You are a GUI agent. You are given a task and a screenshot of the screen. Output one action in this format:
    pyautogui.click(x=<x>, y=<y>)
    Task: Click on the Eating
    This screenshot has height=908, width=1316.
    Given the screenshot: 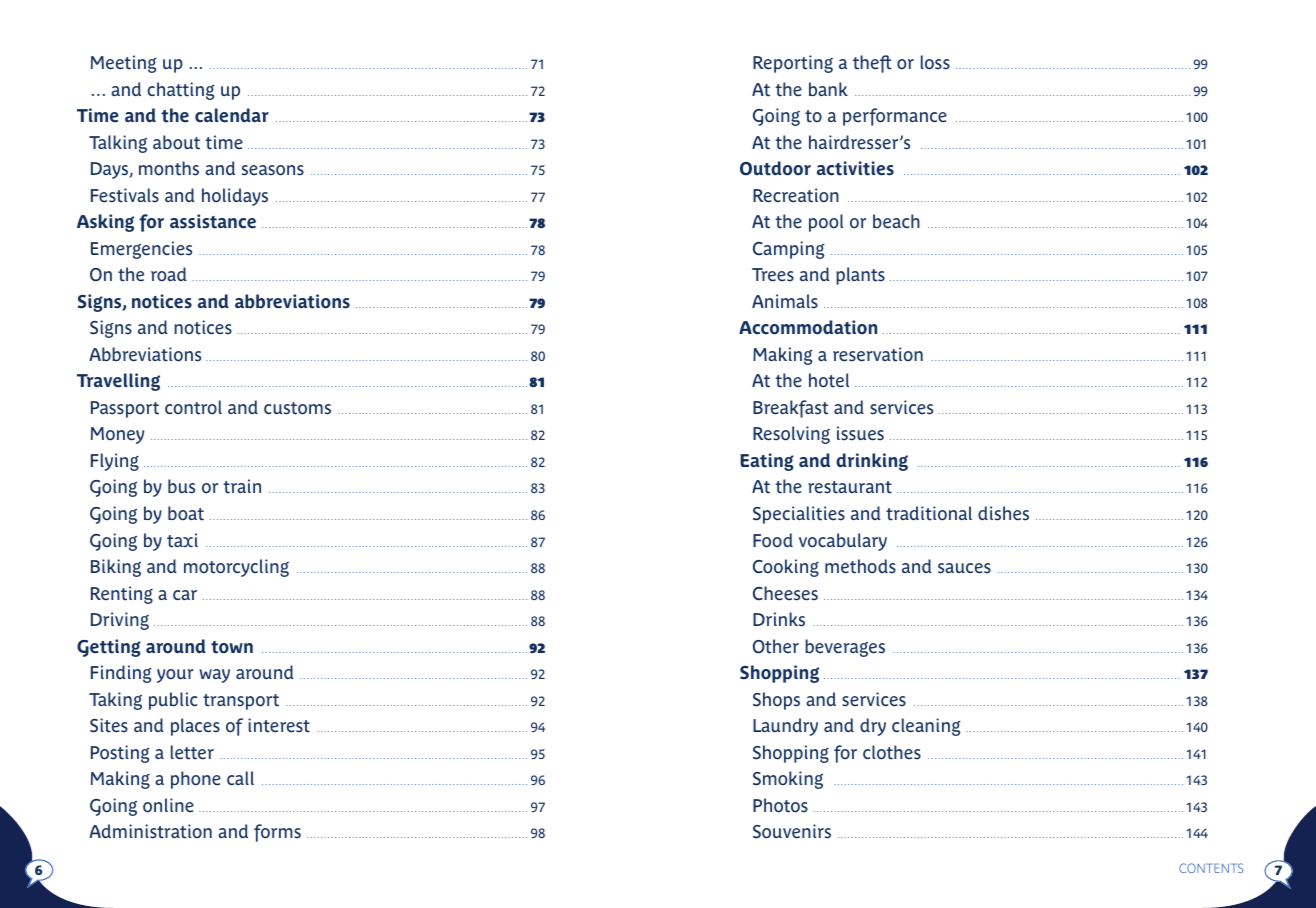 What is the action you would take?
    pyautogui.click(x=767, y=462)
